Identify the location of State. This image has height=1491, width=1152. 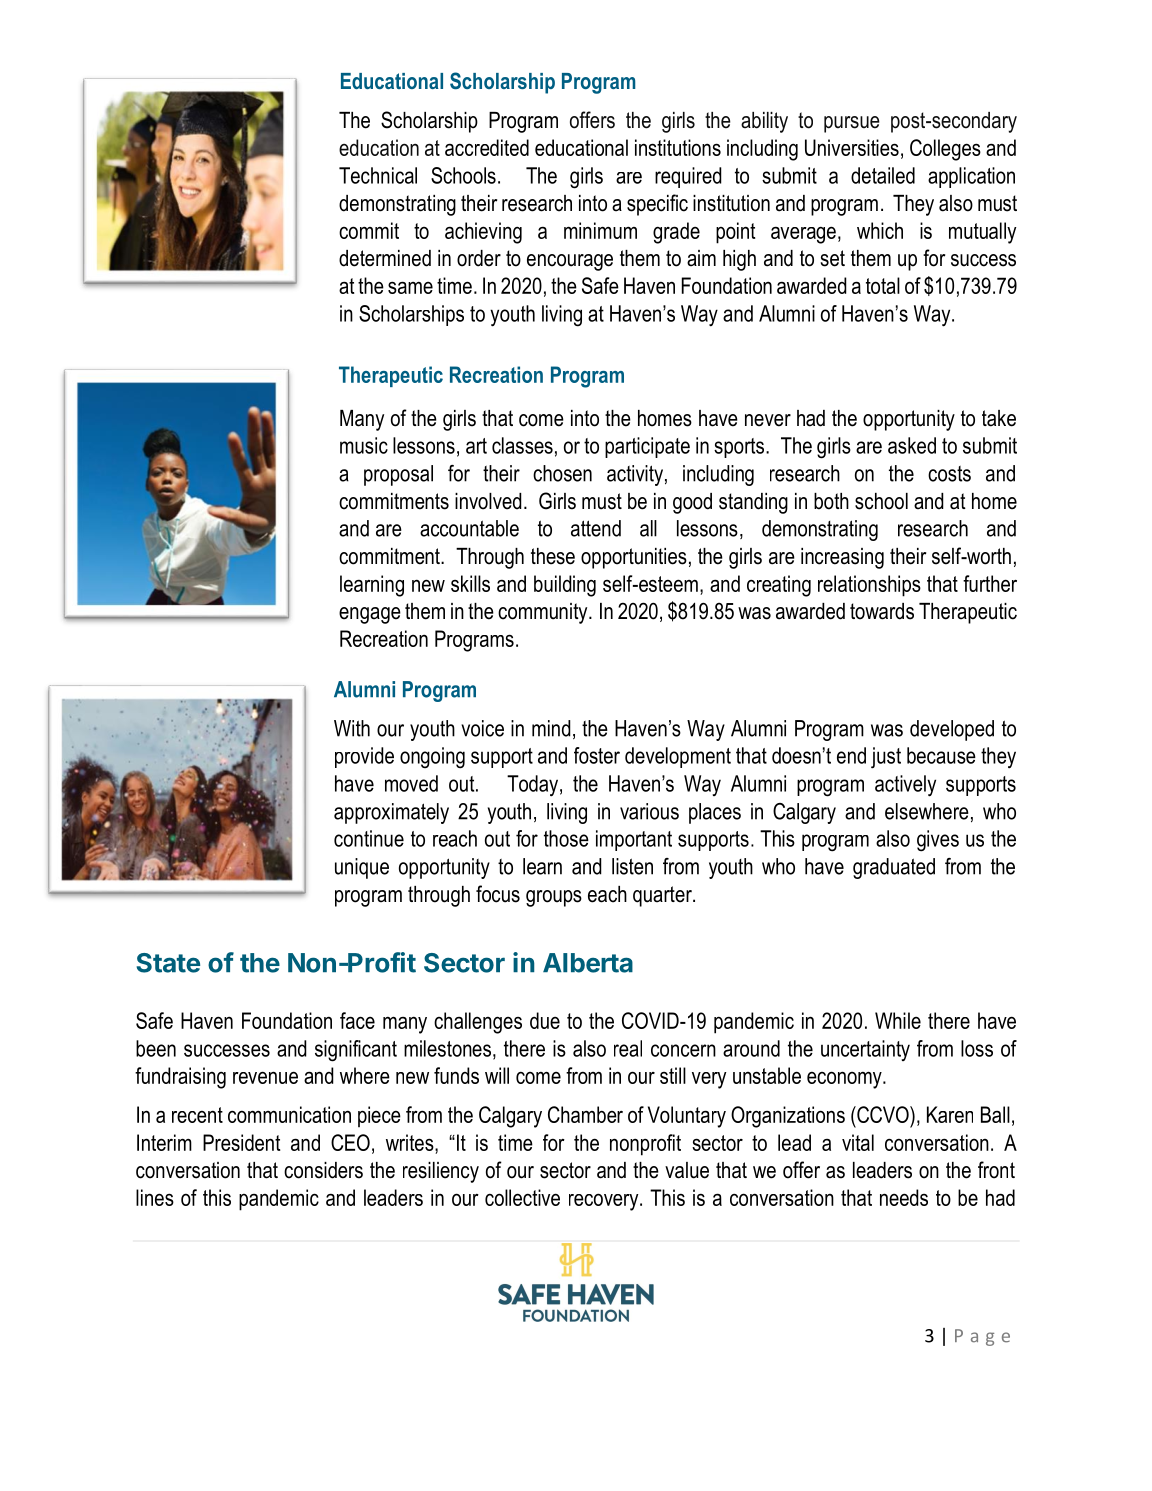
(168, 963).
